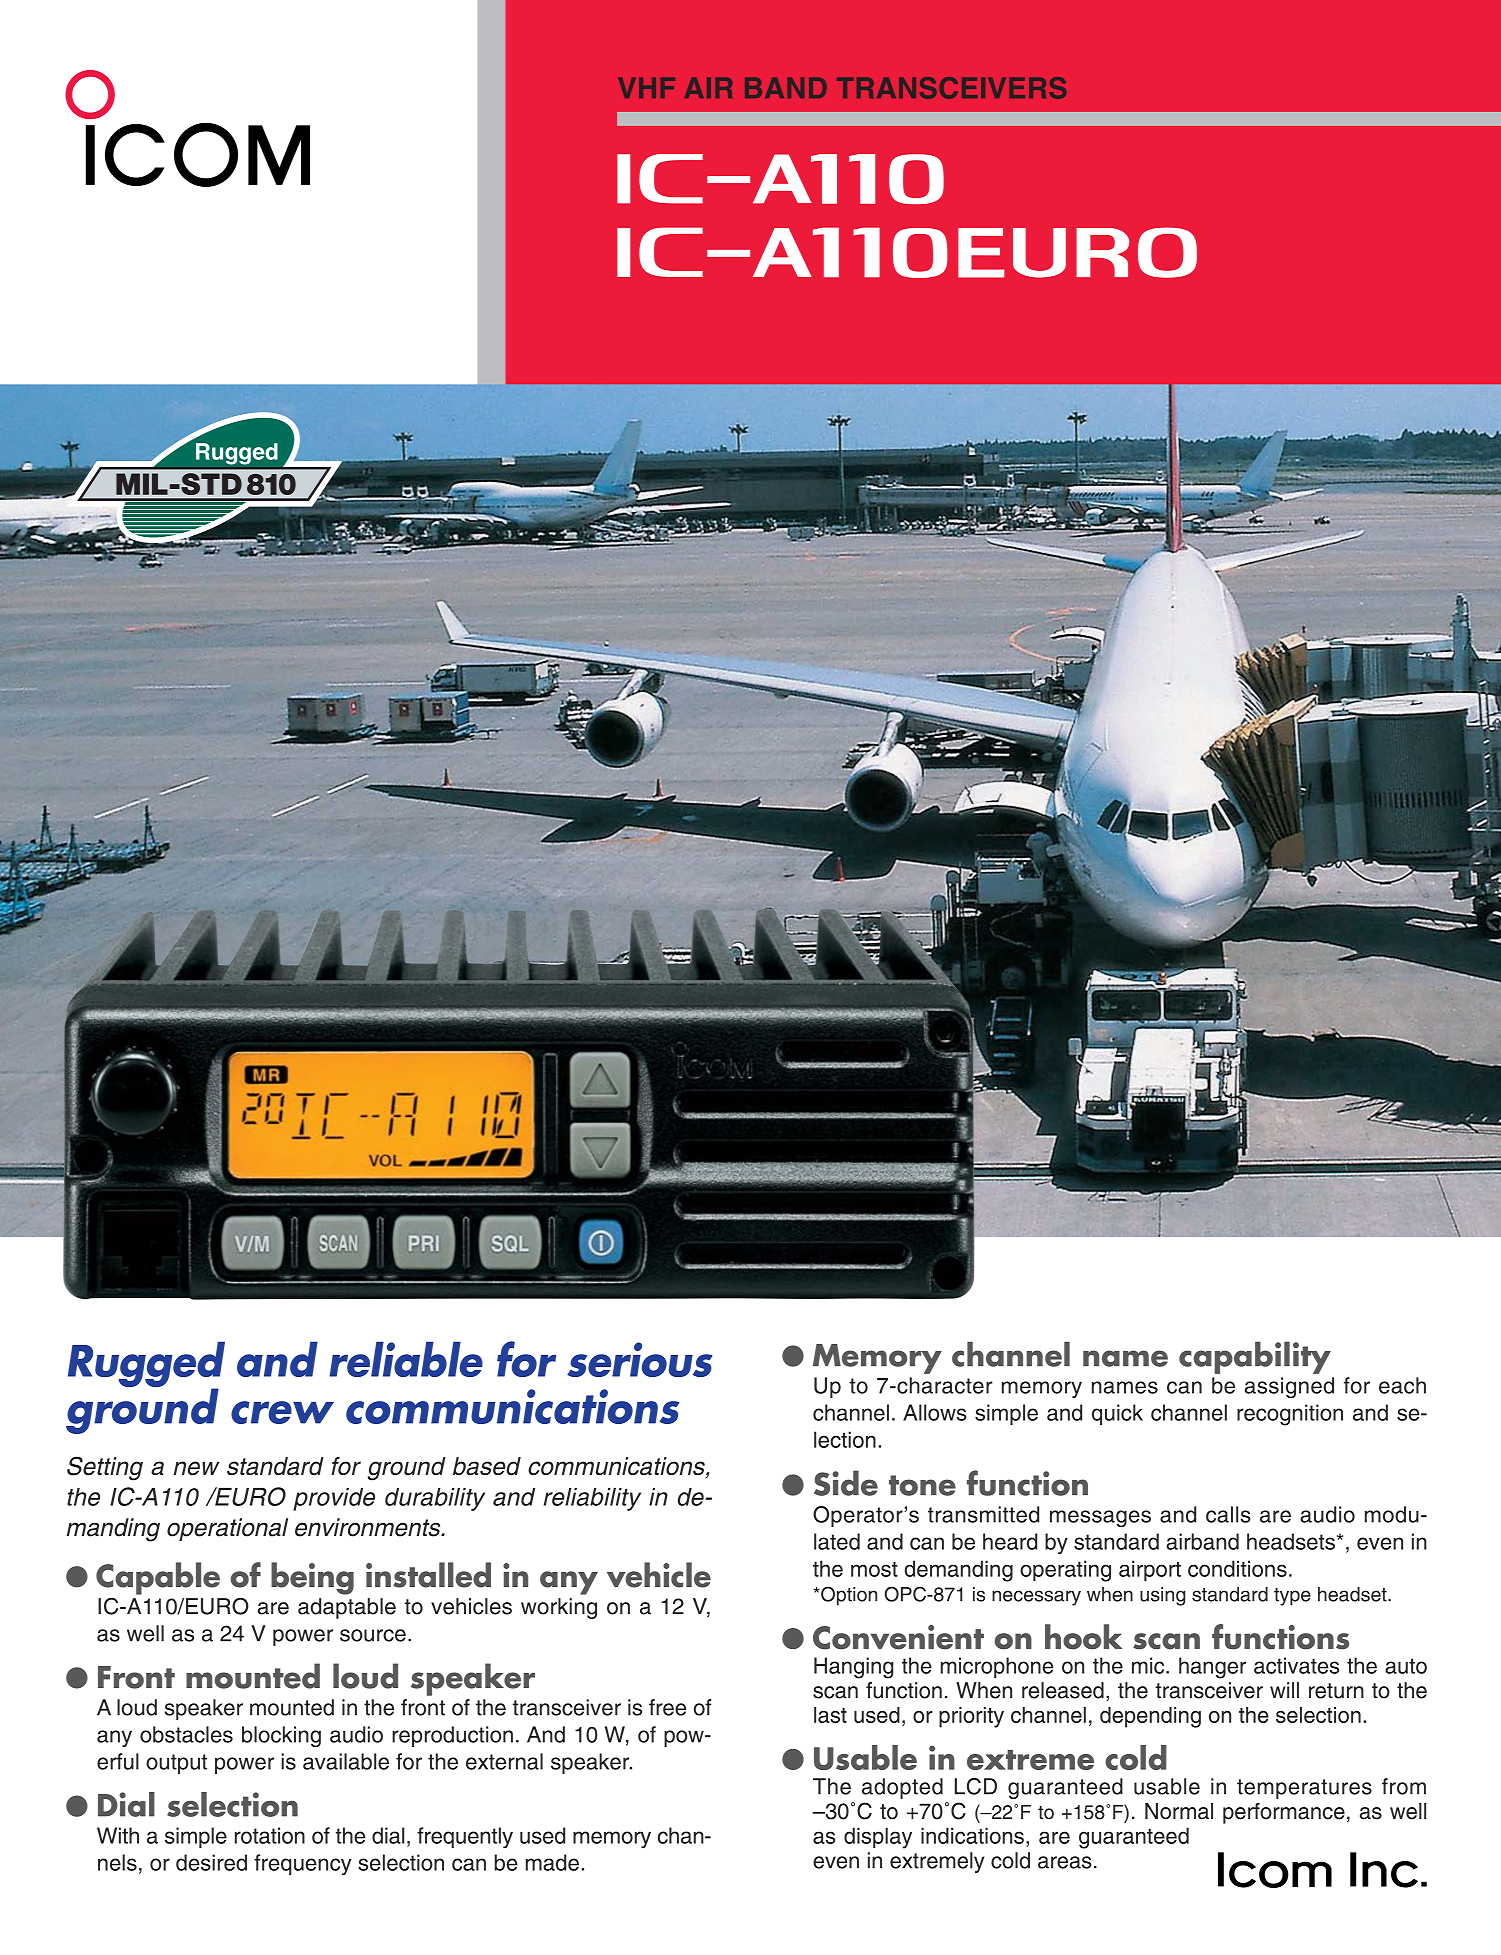  What do you see at coordinates (1290, 1415) in the page?
I see `recognition` at bounding box center [1290, 1415].
